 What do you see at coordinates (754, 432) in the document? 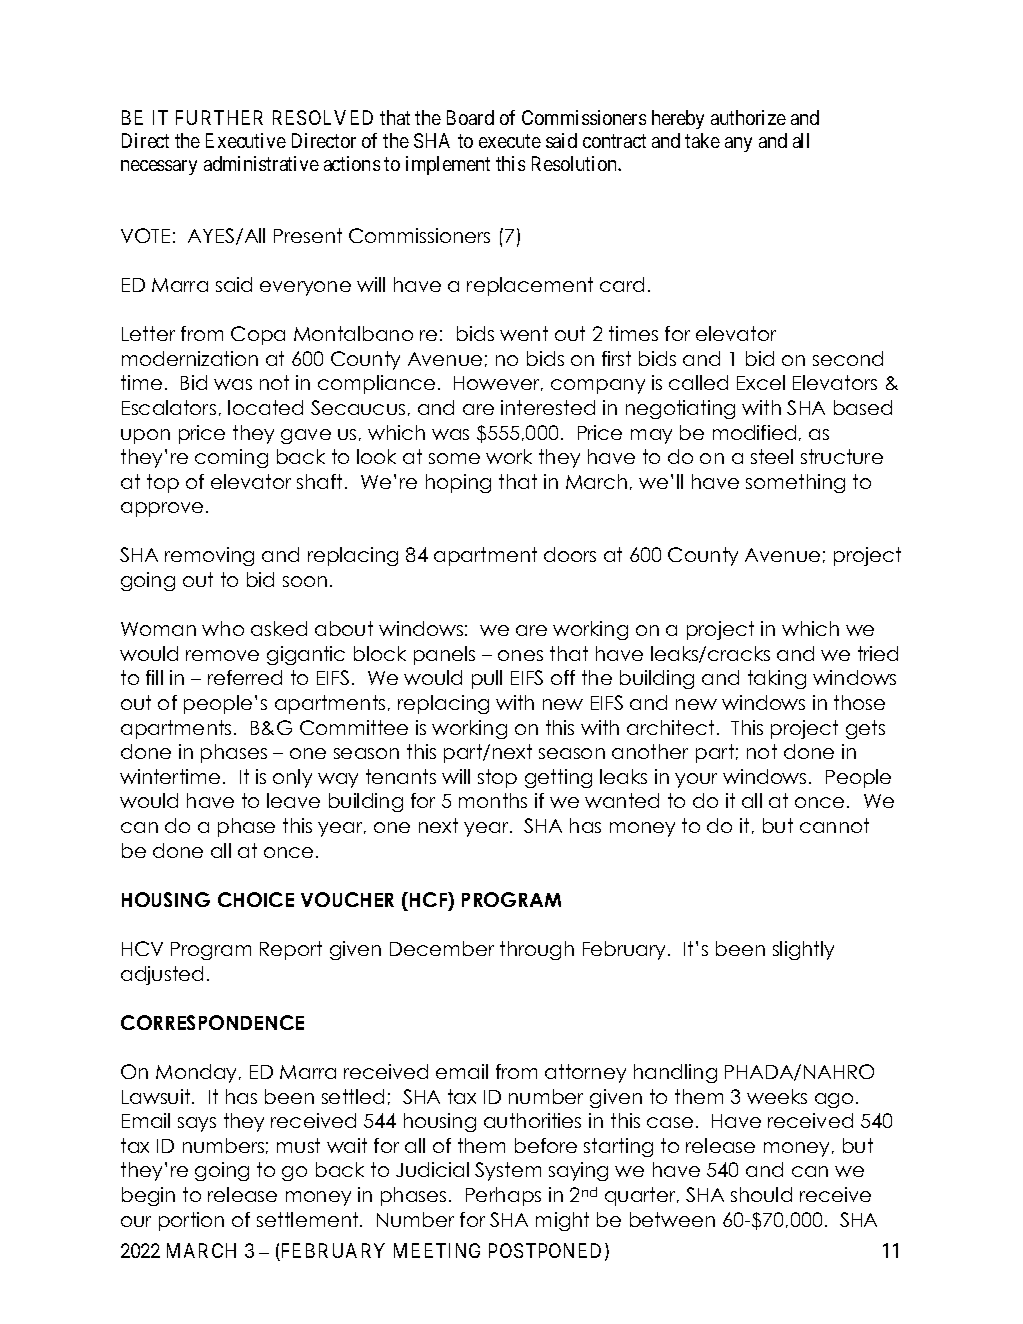
I see `modified` at bounding box center [754, 432].
